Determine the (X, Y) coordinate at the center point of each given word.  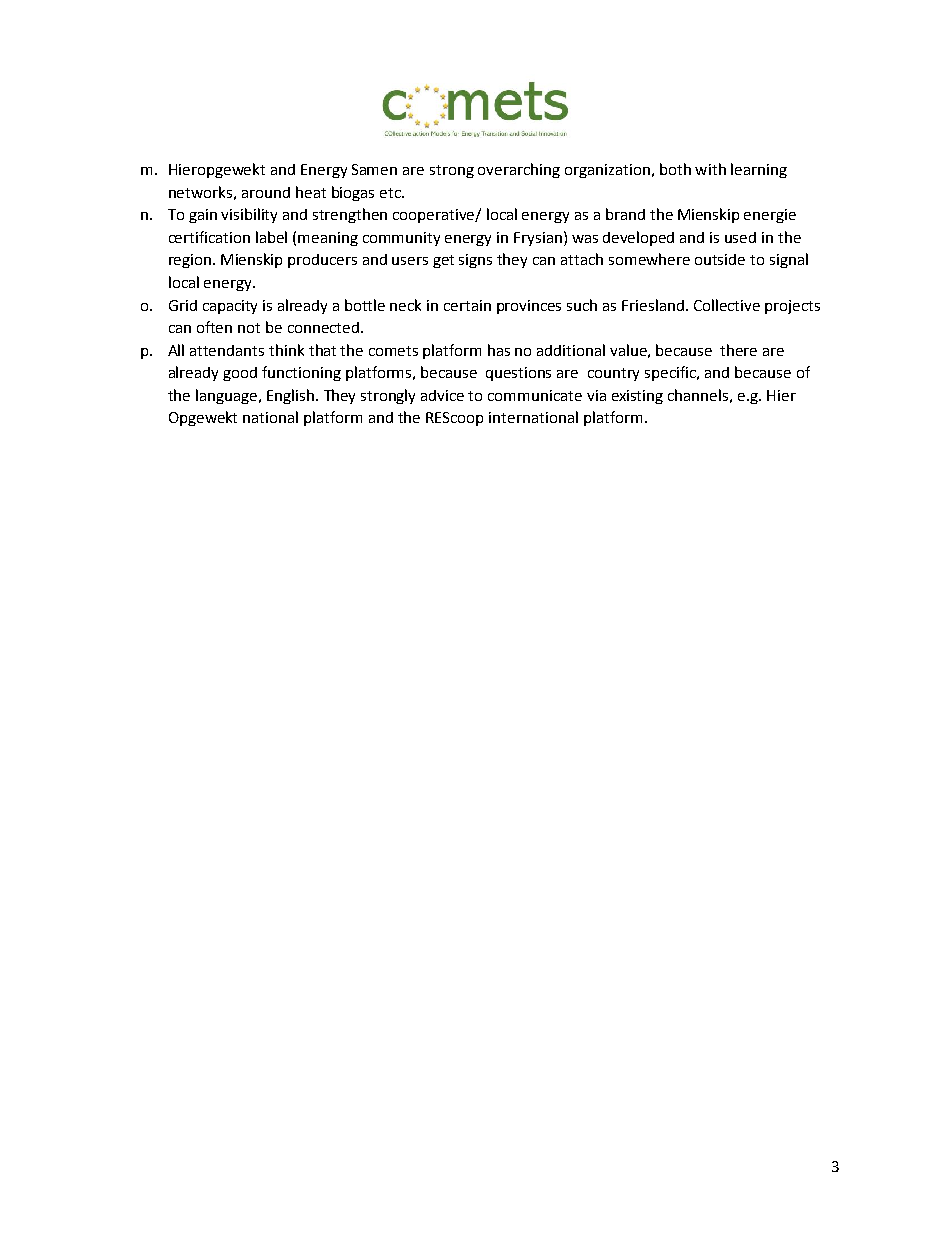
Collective (727, 305)
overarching (519, 170)
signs (475, 261)
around (266, 192)
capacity (230, 307)
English (292, 396)
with (710, 169)
